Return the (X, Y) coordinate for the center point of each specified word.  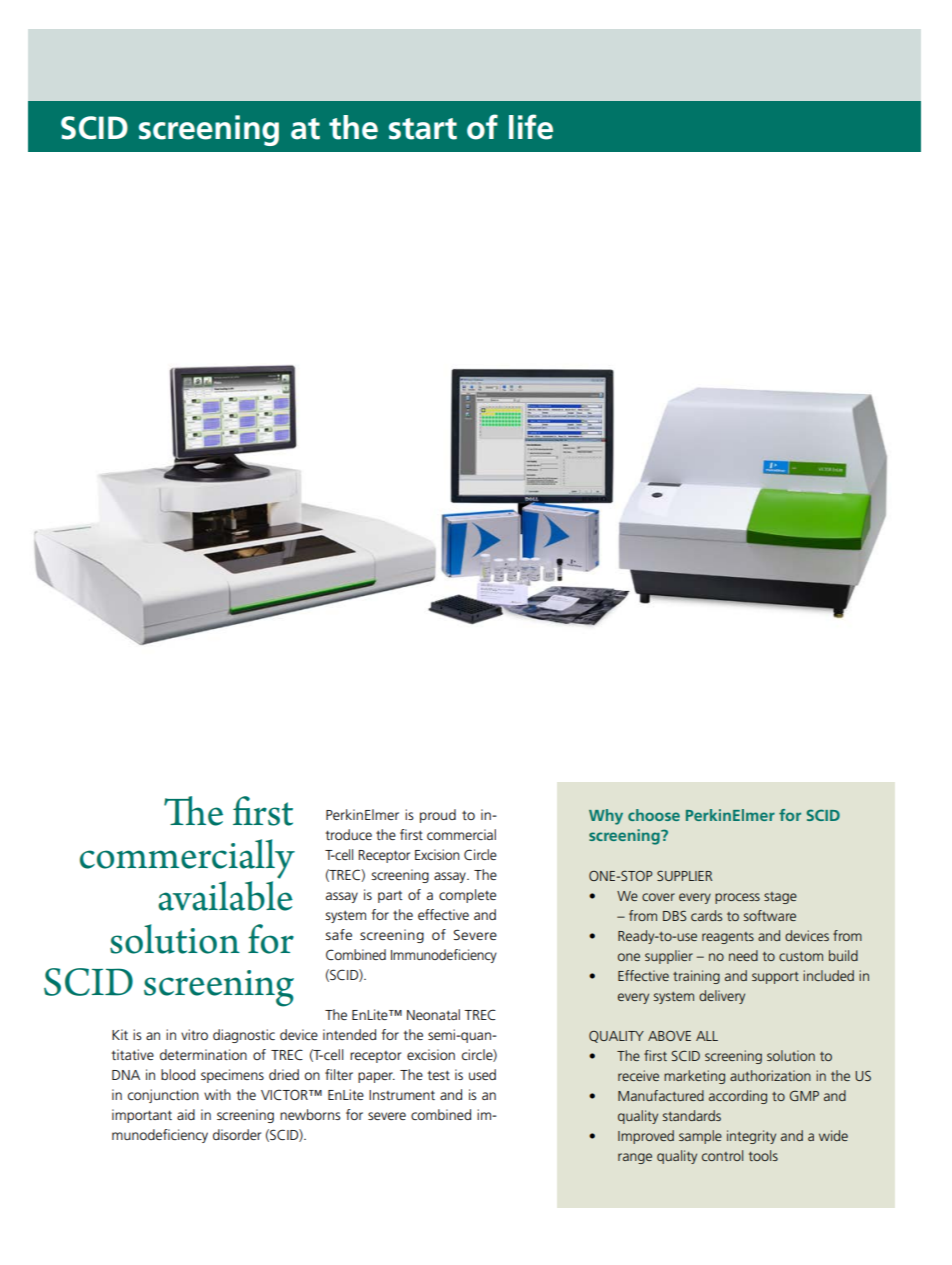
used (482, 1074)
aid (186, 1114)
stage (780, 898)
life (531, 127)
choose (654, 815)
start (423, 129)
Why (606, 817)
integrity (751, 1137)
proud (438, 816)
